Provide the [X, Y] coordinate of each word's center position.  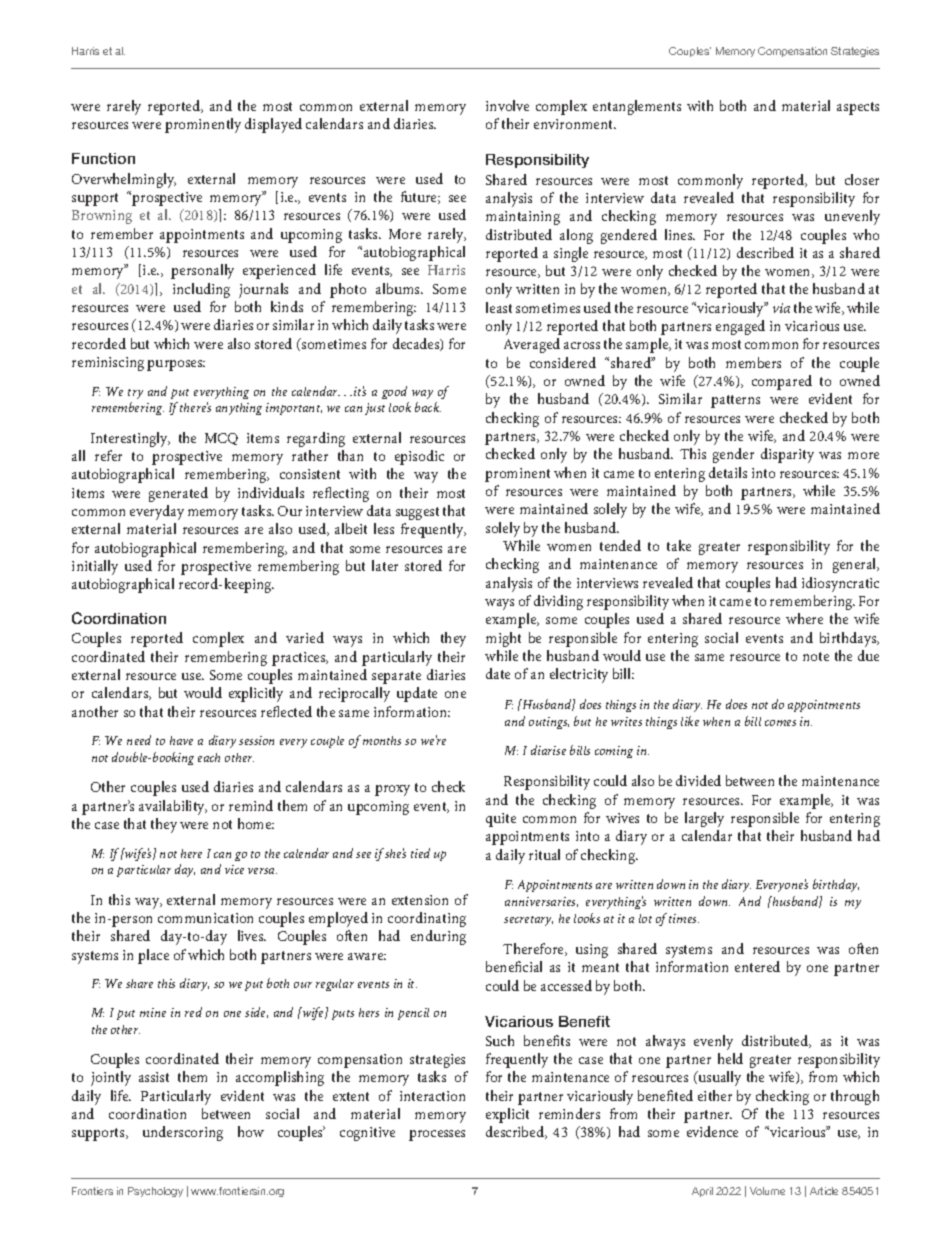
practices [300, 659]
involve [507, 105]
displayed [273, 125]
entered [757, 966]
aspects [858, 108]
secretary [528, 921]
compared [782, 382]
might [503, 639]
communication [205, 918]
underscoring [183, 1133]
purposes [176, 365]
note [816, 656]
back [428, 407]
